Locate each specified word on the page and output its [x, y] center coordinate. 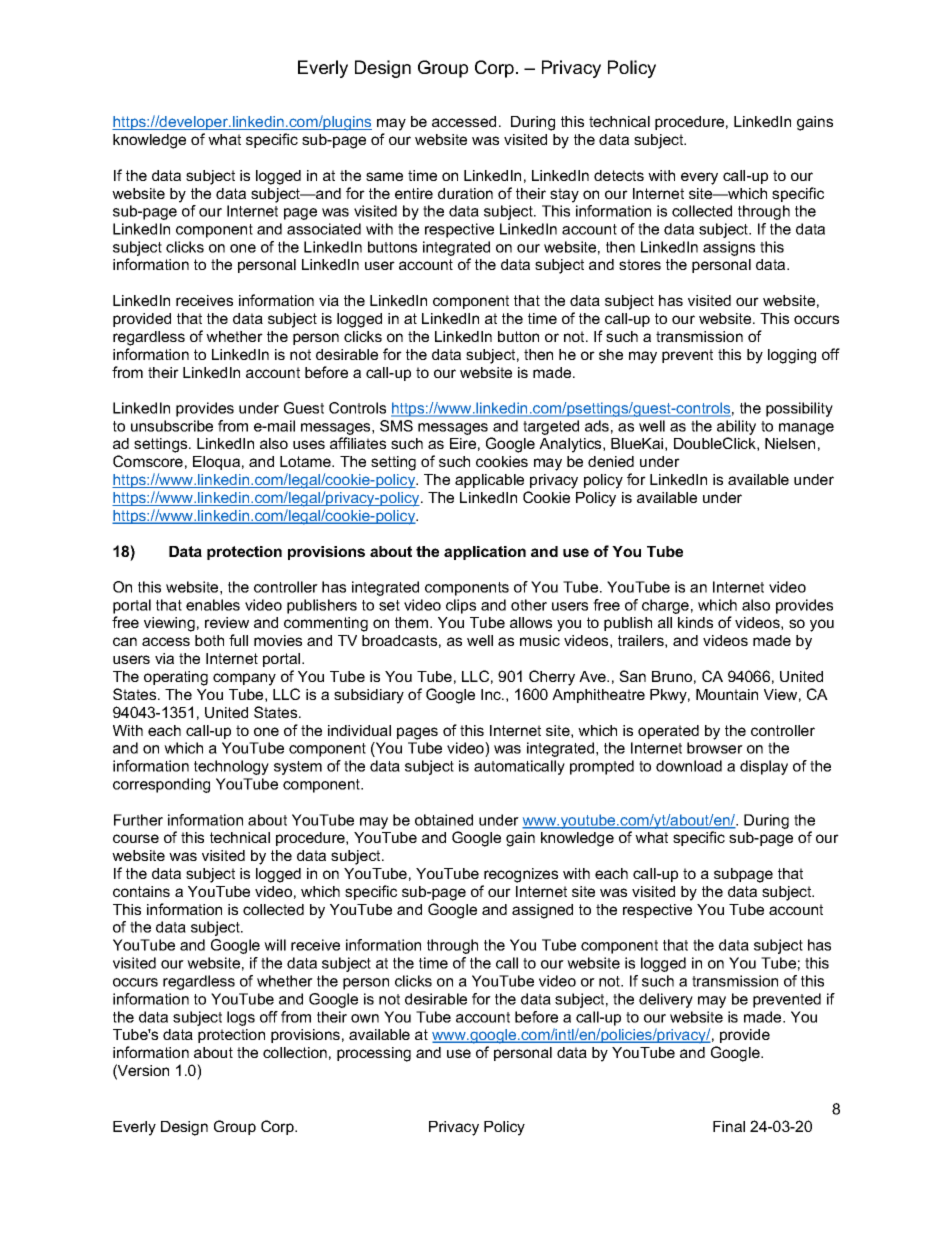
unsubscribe [172, 426]
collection [295, 1052]
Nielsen [790, 443]
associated [324, 229]
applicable [489, 481]
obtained [444, 820]
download [689, 766]
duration [465, 193]
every [699, 178]
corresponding [161, 785]
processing [374, 1054]
